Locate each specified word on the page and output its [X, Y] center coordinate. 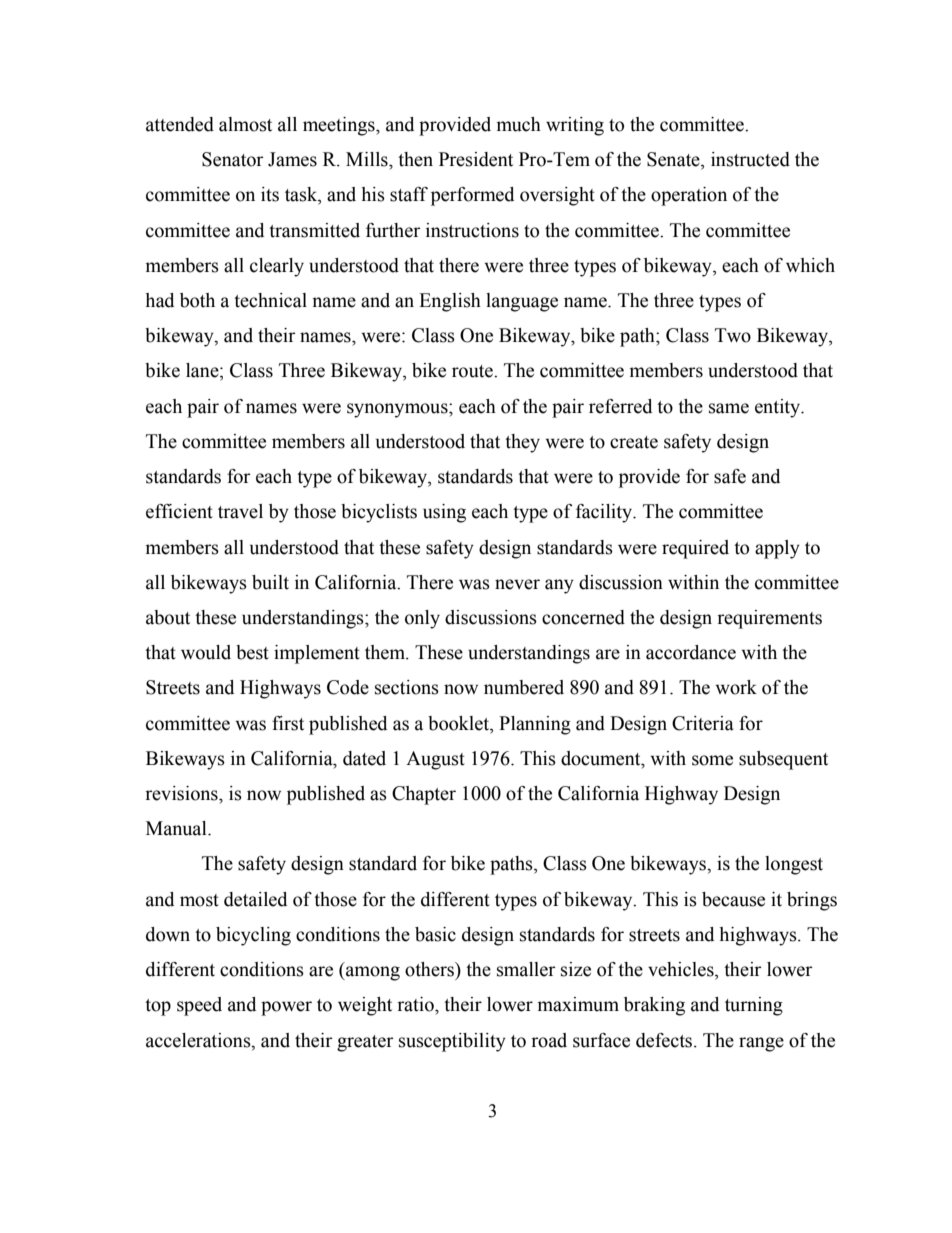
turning [754, 1006]
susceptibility [452, 1042]
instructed [750, 159]
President [476, 159]
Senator [233, 159]
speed [199, 1006]
